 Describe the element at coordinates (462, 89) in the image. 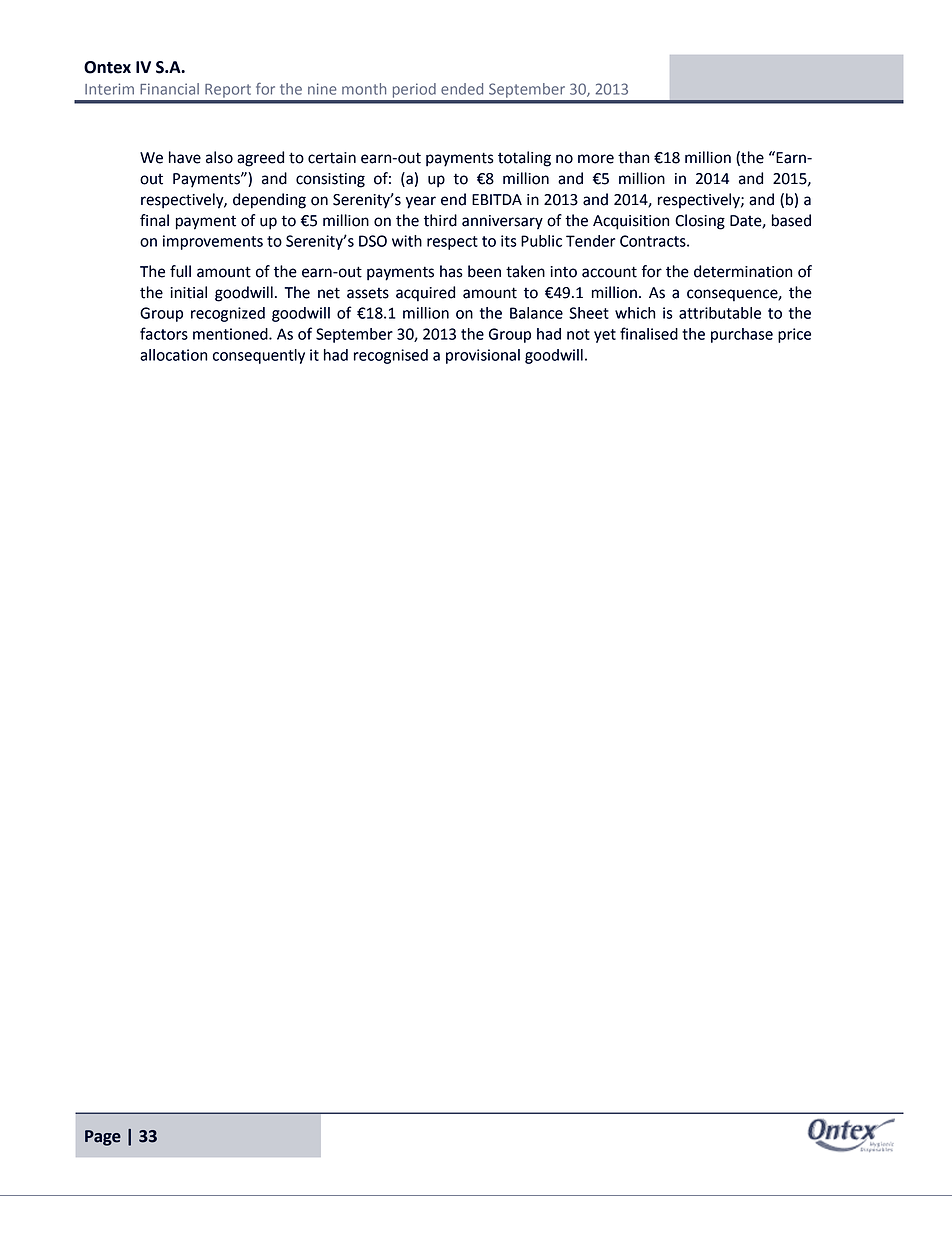

I see `ended` at that location.
